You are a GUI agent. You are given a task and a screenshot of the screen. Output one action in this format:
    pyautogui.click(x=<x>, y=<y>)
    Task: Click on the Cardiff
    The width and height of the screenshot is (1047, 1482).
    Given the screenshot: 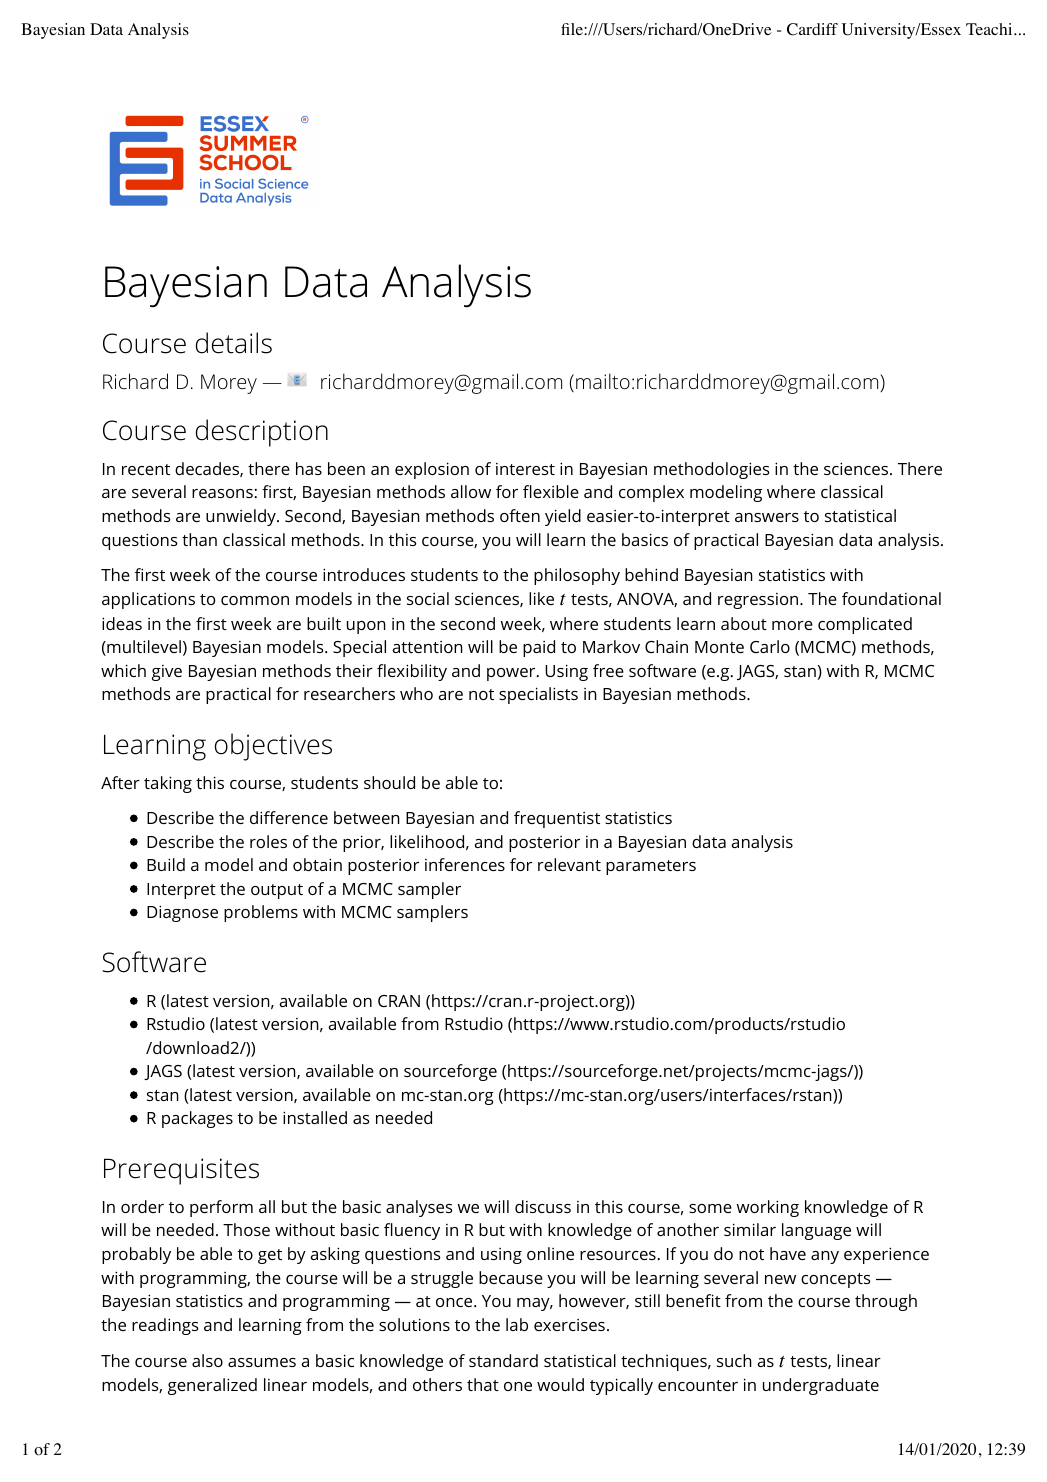 What is the action you would take?
    pyautogui.click(x=812, y=29)
